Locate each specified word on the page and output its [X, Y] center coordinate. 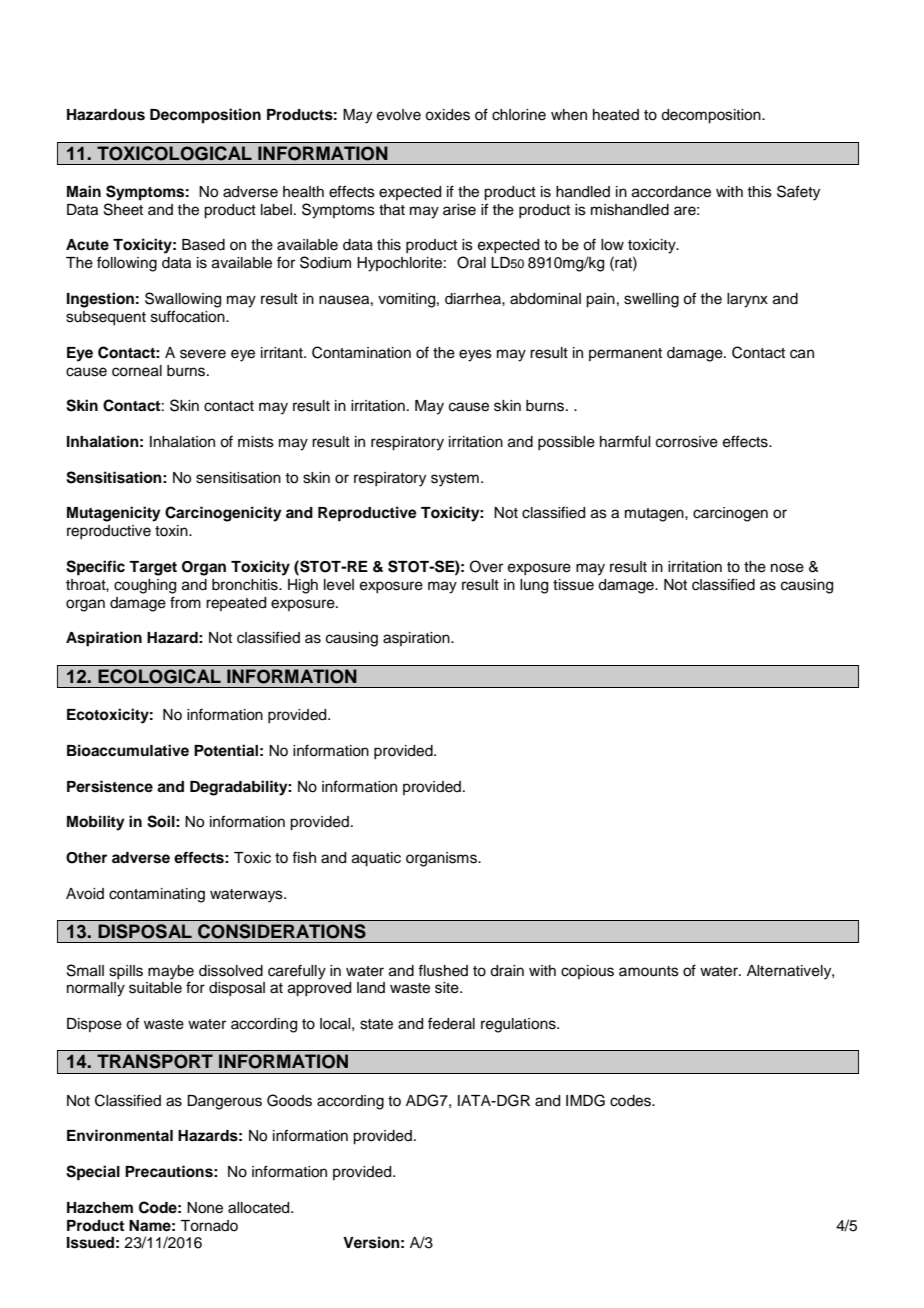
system [455, 480]
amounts [649, 971]
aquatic [376, 859]
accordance [671, 192]
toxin [172, 530]
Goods [289, 1100]
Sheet [123, 209]
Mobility [96, 823]
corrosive [687, 442]
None [205, 1208]
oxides [447, 115]
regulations [519, 1025]
